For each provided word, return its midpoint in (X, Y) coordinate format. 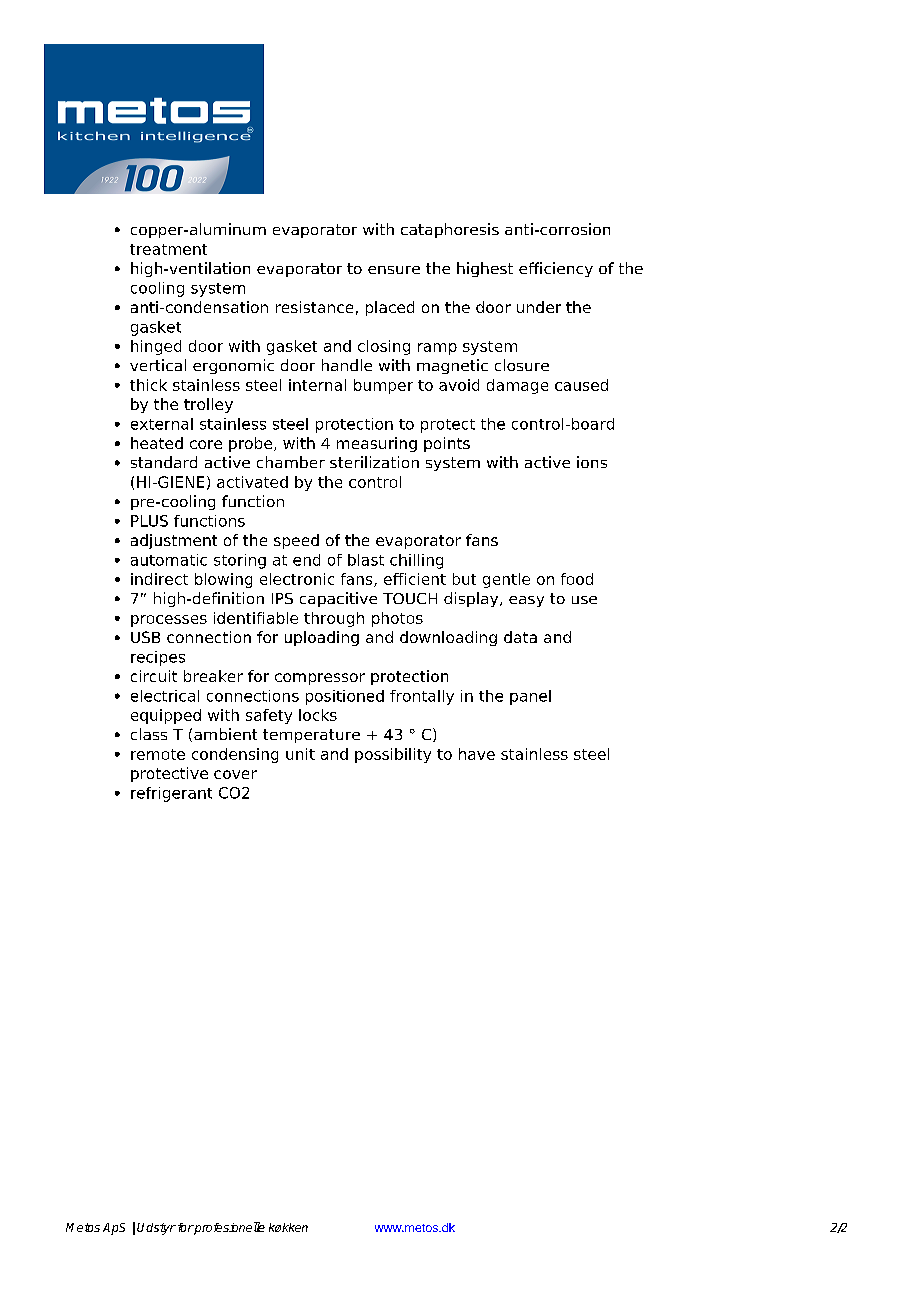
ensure (394, 270)
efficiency (556, 269)
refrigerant (171, 794)
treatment (168, 249)
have (477, 754)
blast (366, 560)
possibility (393, 755)
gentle (506, 580)
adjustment (174, 541)
